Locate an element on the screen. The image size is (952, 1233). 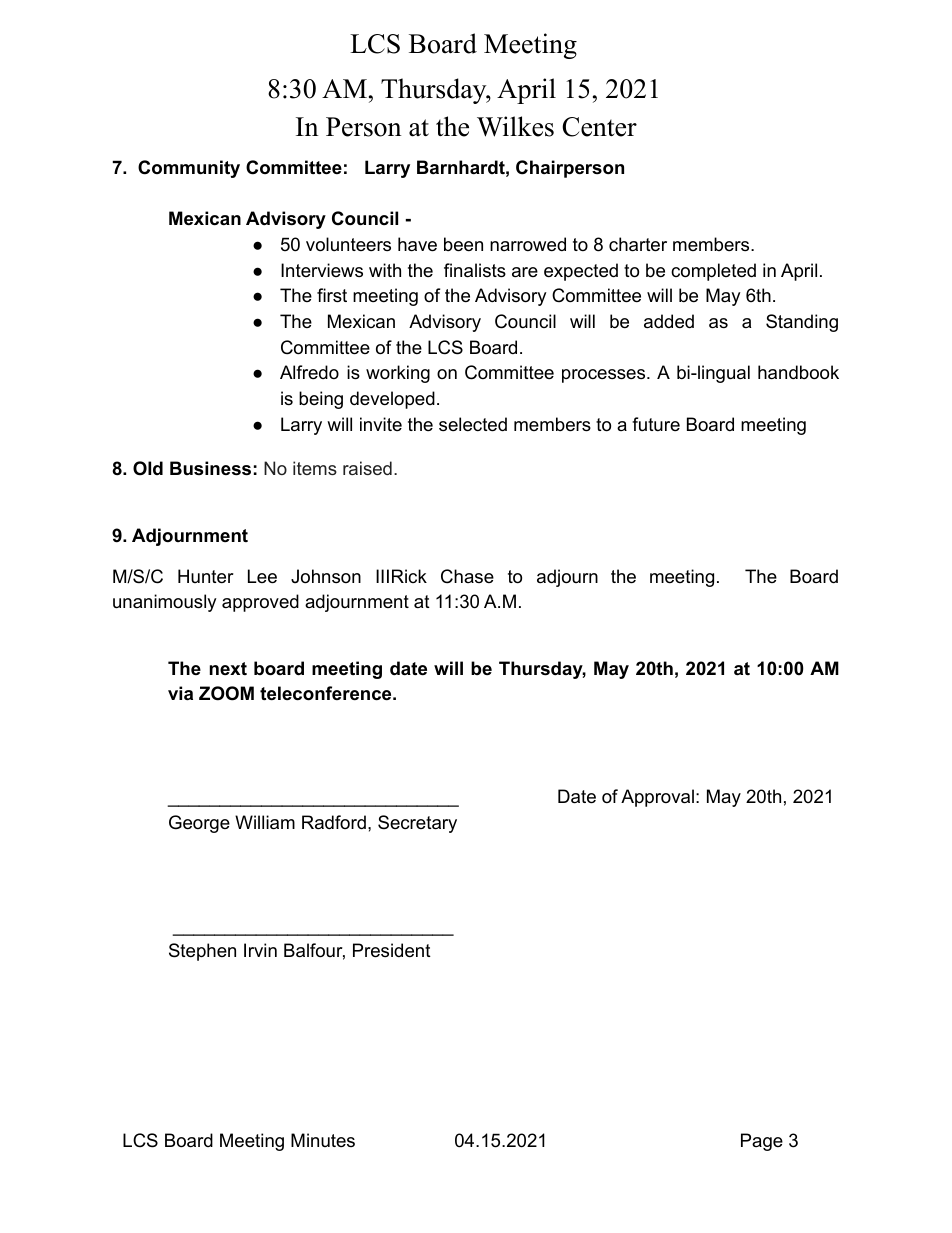
Approval is located at coordinates (657, 798).
